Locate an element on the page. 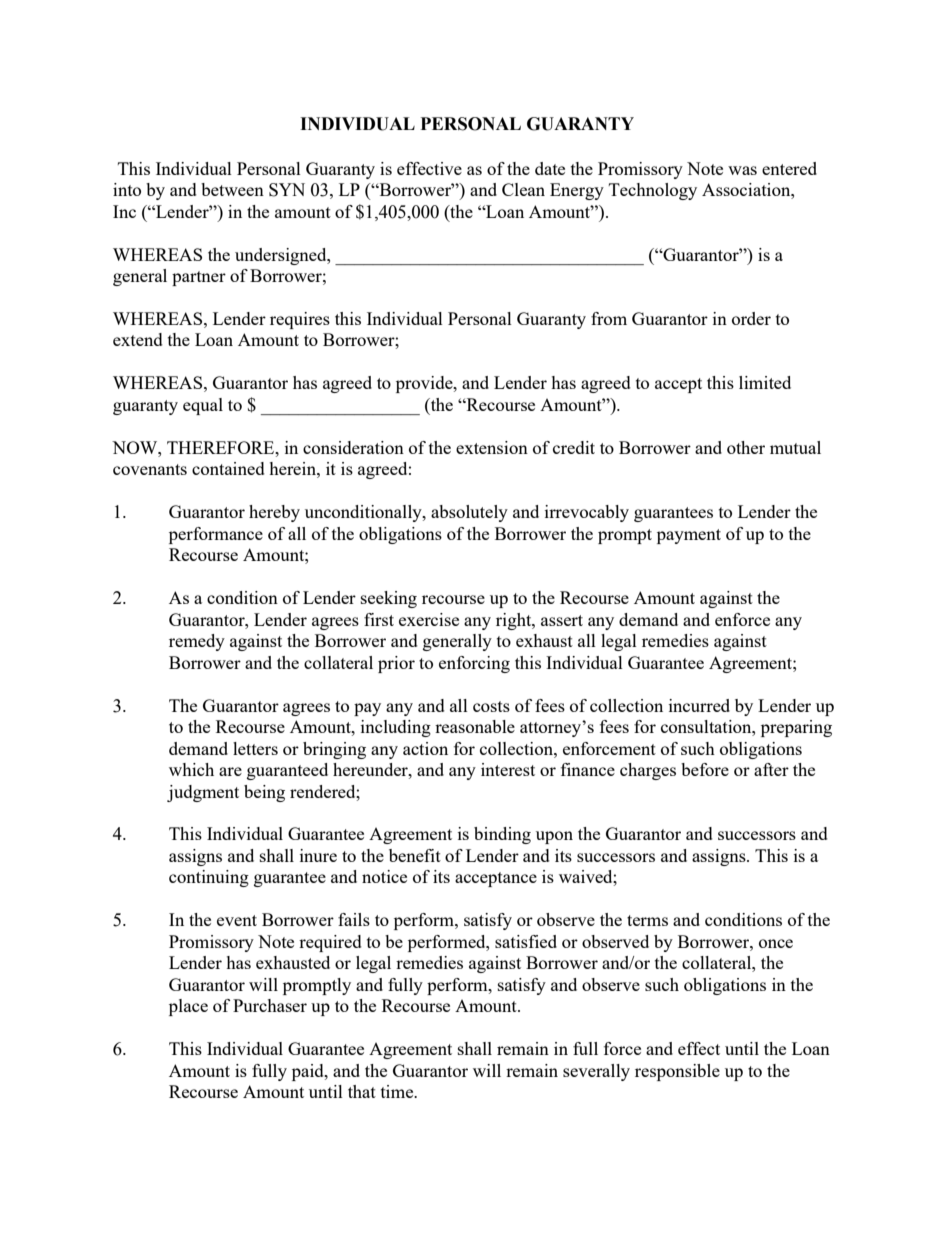 The image size is (952, 1233). between is located at coordinates (232, 189).
